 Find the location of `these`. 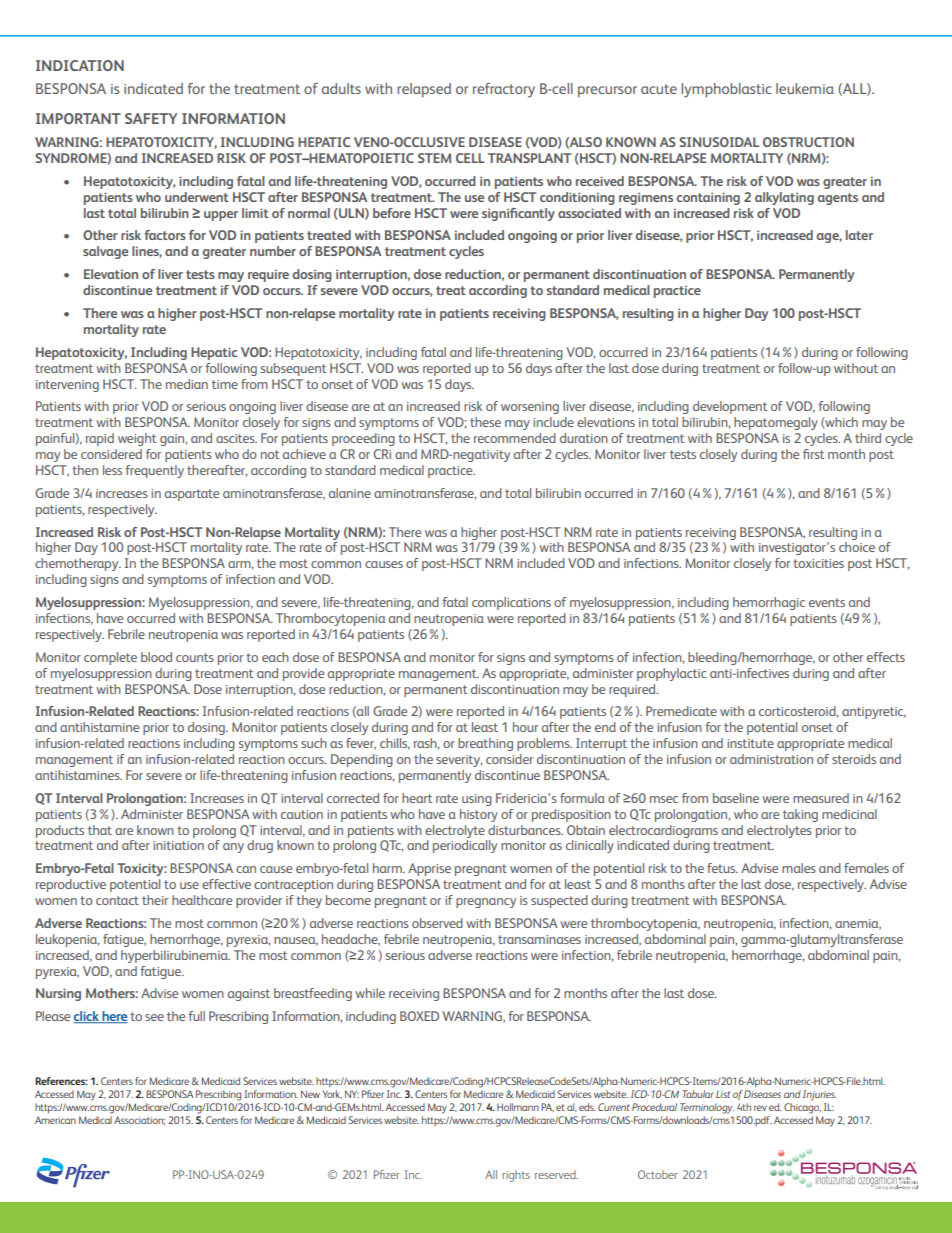

these is located at coordinates (485, 422).
